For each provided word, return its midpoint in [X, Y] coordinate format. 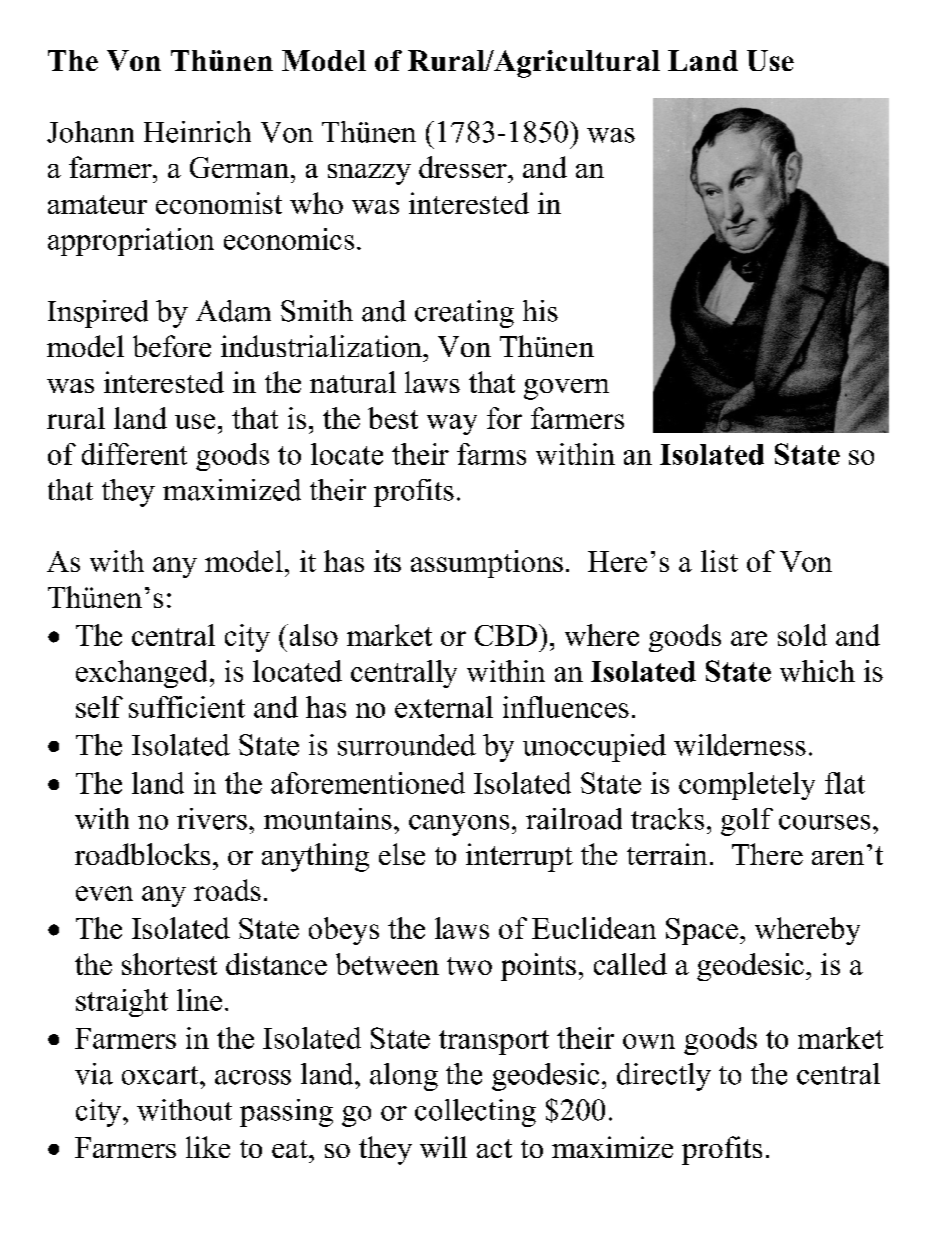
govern [566, 389]
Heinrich [197, 132]
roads [227, 890]
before [172, 346]
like [208, 1147]
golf [747, 822]
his [540, 311]
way [452, 424]
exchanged [141, 674]
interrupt [519, 857]
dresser [464, 167]
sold [802, 635]
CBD [506, 635]
